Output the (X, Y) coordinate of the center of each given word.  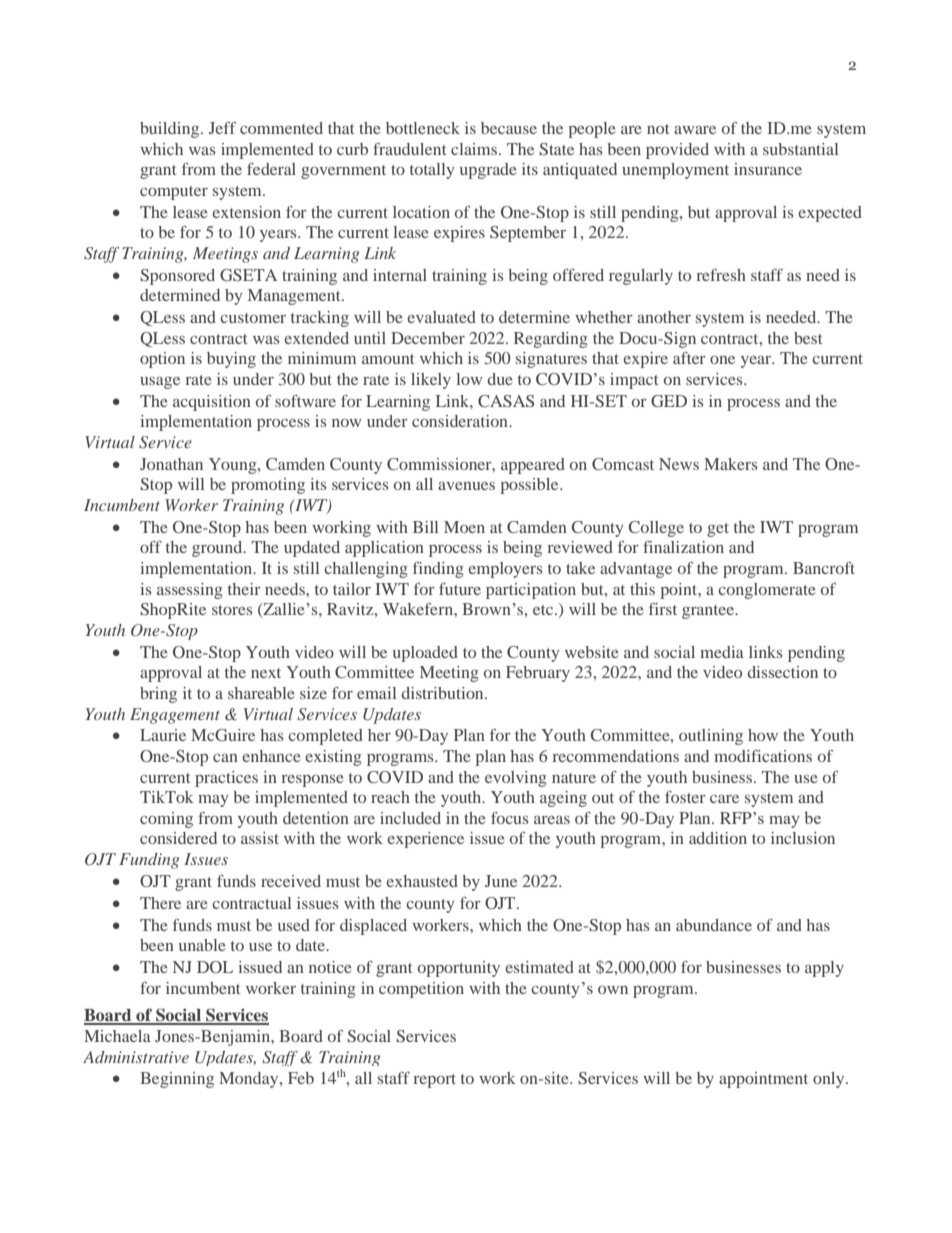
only (830, 1080)
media (722, 652)
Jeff (222, 128)
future (460, 589)
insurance (768, 169)
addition (718, 838)
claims (475, 149)
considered (178, 838)
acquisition (212, 403)
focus (510, 818)
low (469, 379)
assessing (190, 591)
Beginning (177, 1080)
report (435, 1081)
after (689, 358)
